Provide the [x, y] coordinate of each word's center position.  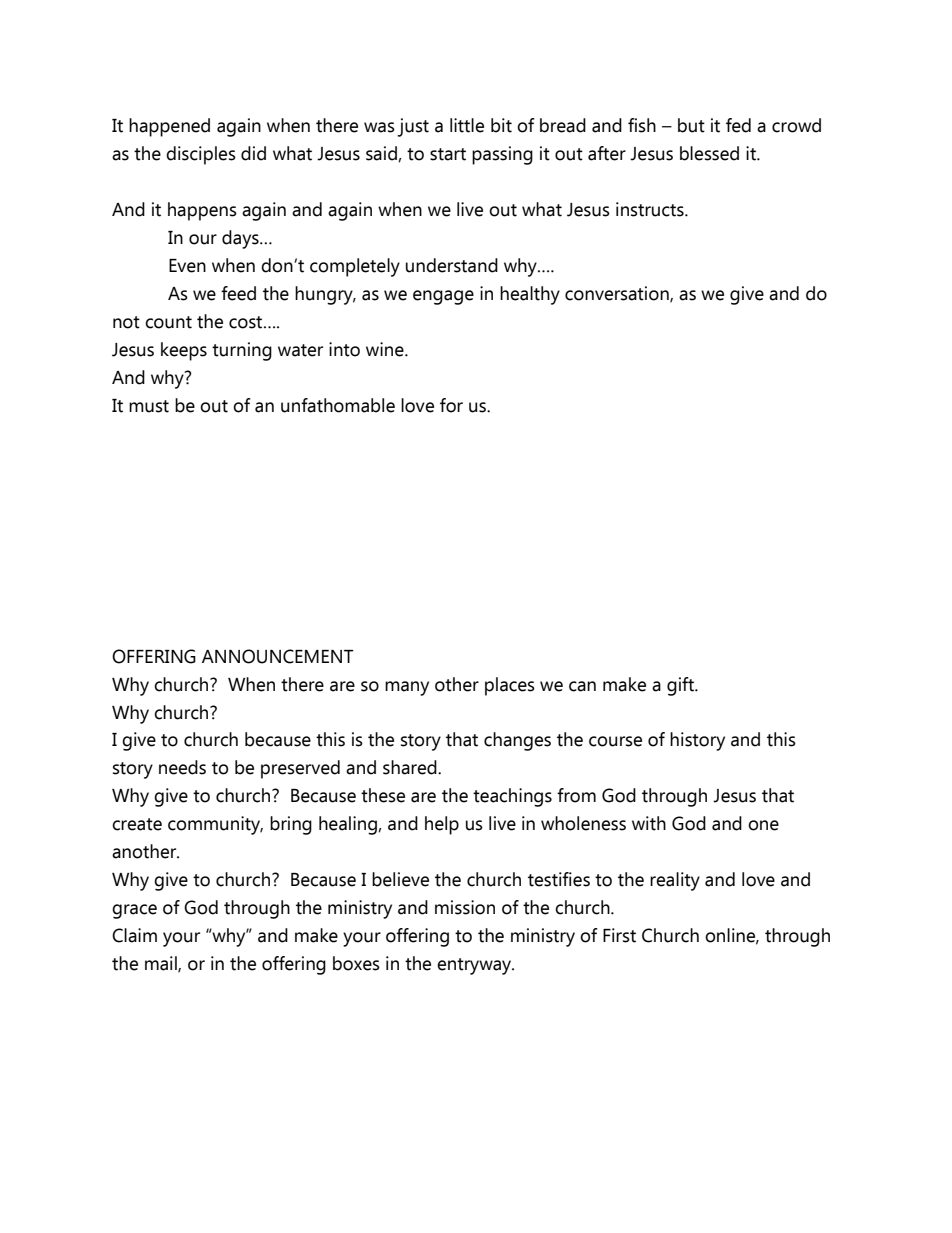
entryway [475, 966]
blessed [709, 153]
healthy [530, 295]
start [448, 154]
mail [162, 964]
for [451, 405]
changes [517, 741]
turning [242, 351]
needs [182, 767]
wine [386, 349]
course [615, 741]
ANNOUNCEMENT [278, 656]
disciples [201, 155]
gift [681, 686]
